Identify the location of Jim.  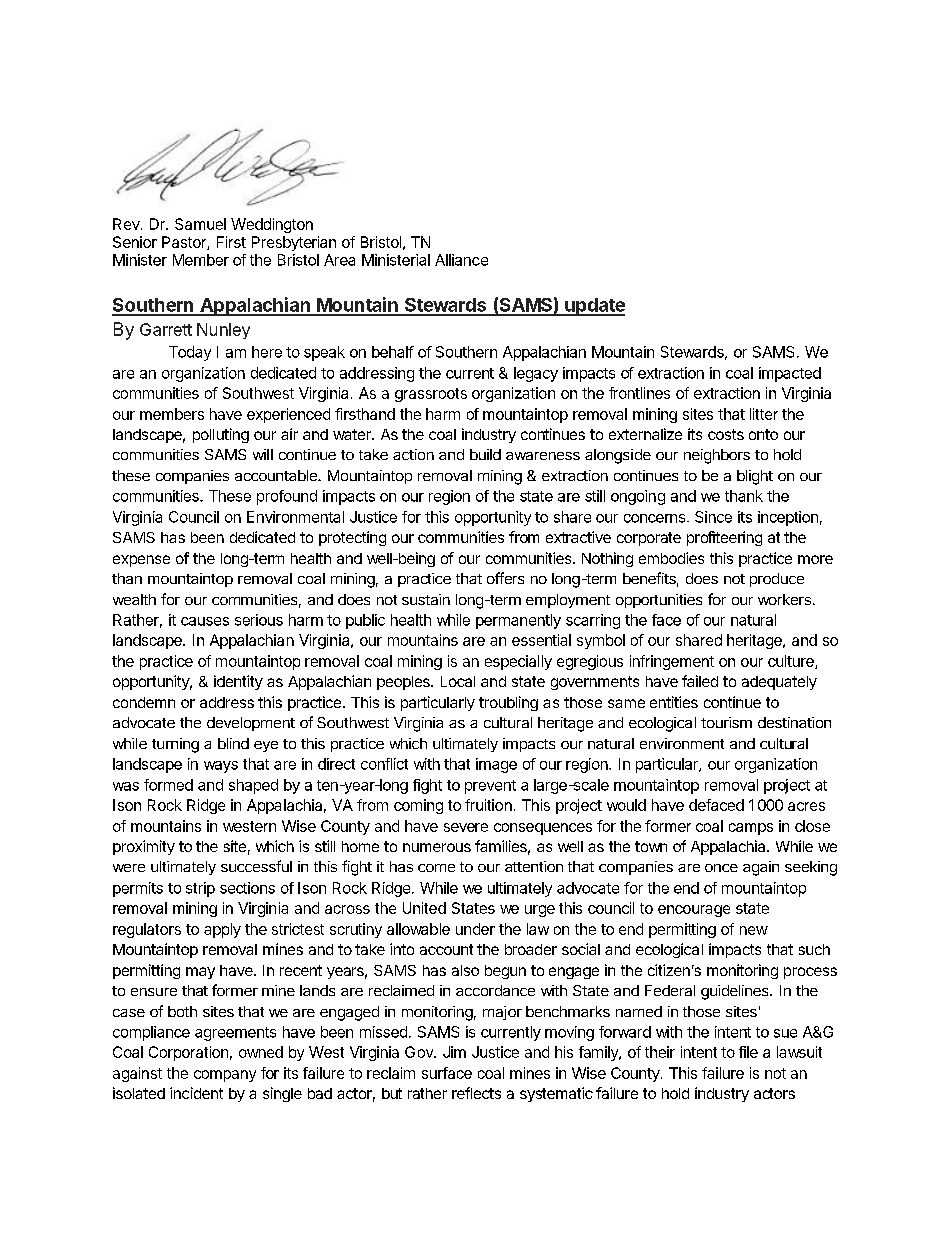
(454, 1052).
